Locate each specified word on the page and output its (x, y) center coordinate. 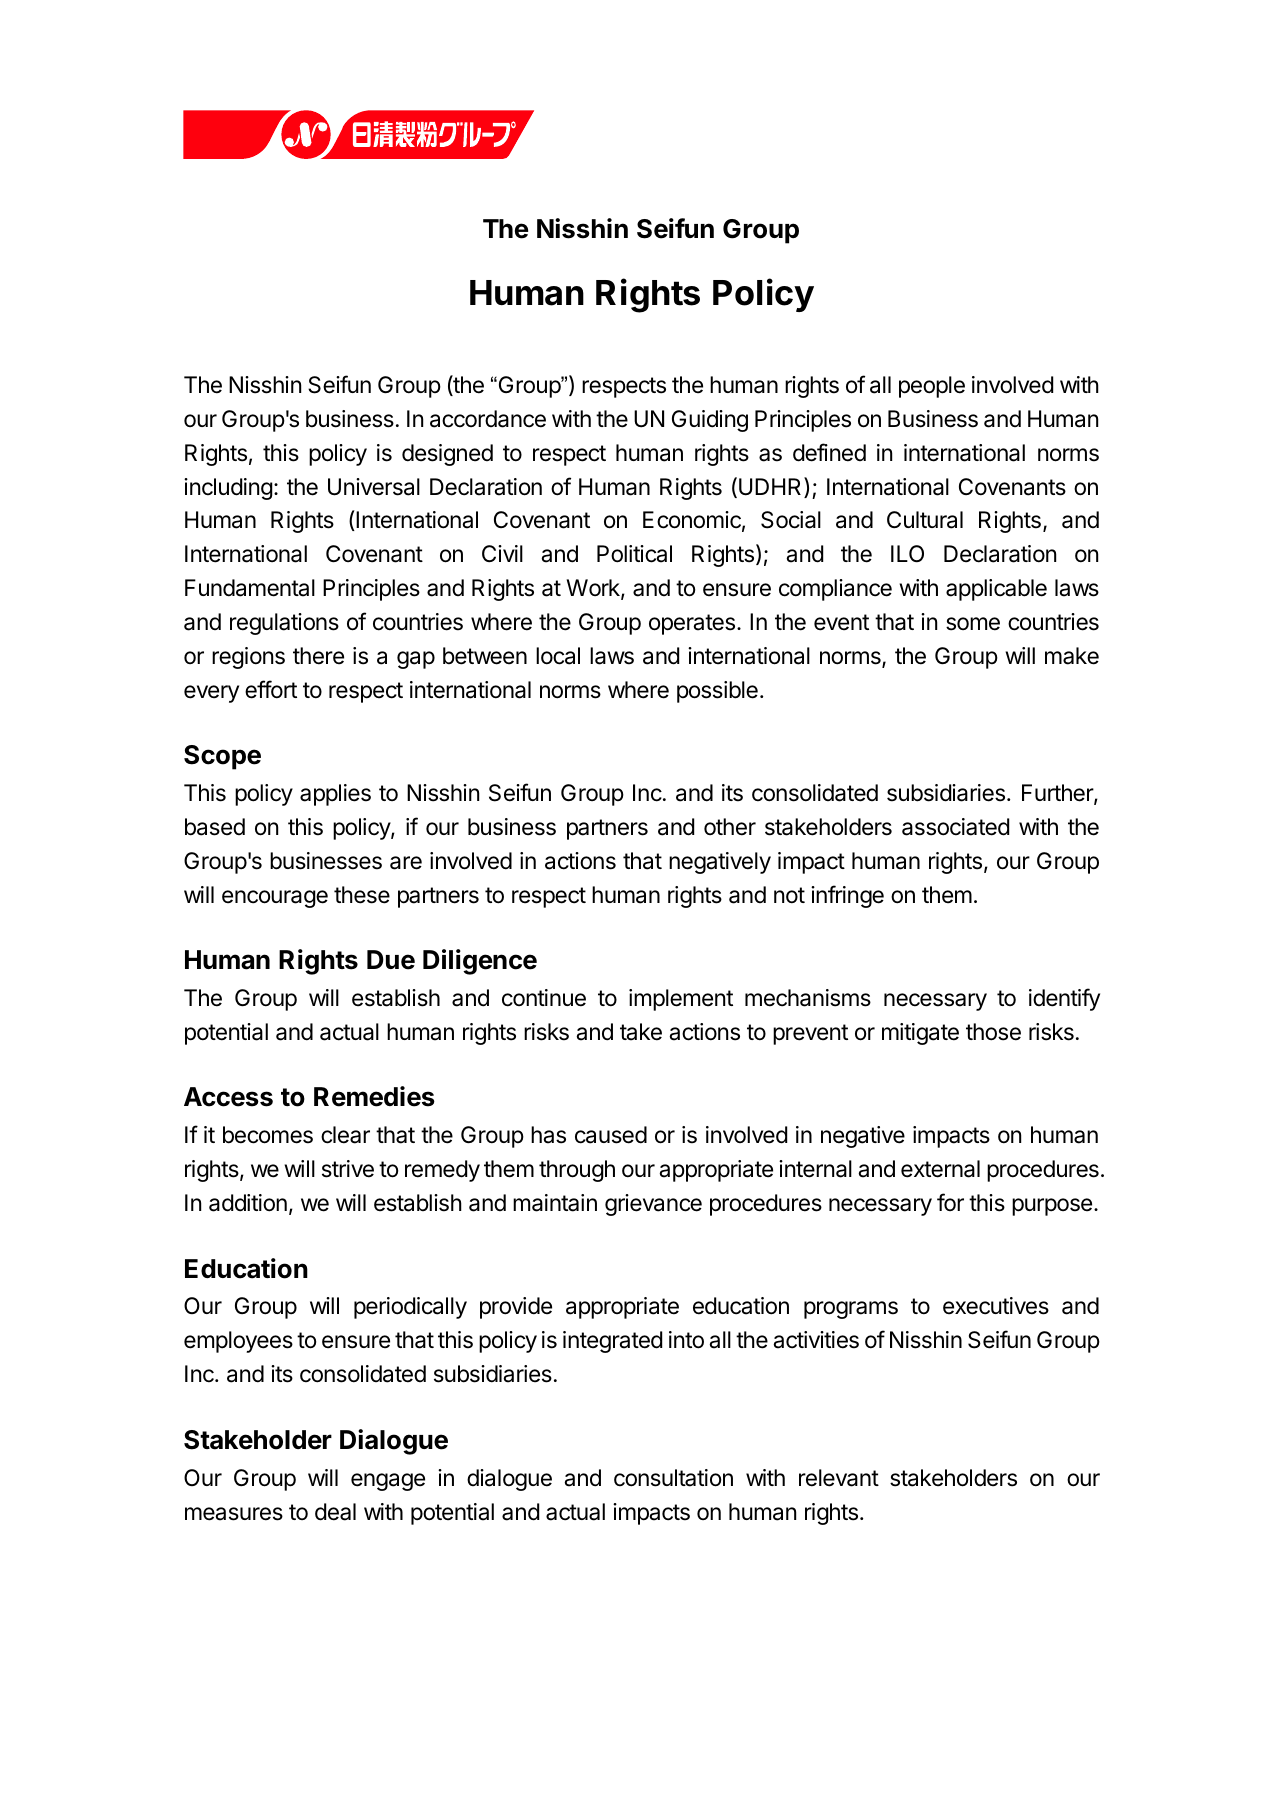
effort (271, 689)
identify (1064, 999)
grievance (653, 1205)
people (932, 387)
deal (335, 1512)
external (940, 1169)
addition (248, 1203)
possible (717, 692)
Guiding (710, 421)
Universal (374, 487)
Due (391, 960)
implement (681, 1000)
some (973, 624)
